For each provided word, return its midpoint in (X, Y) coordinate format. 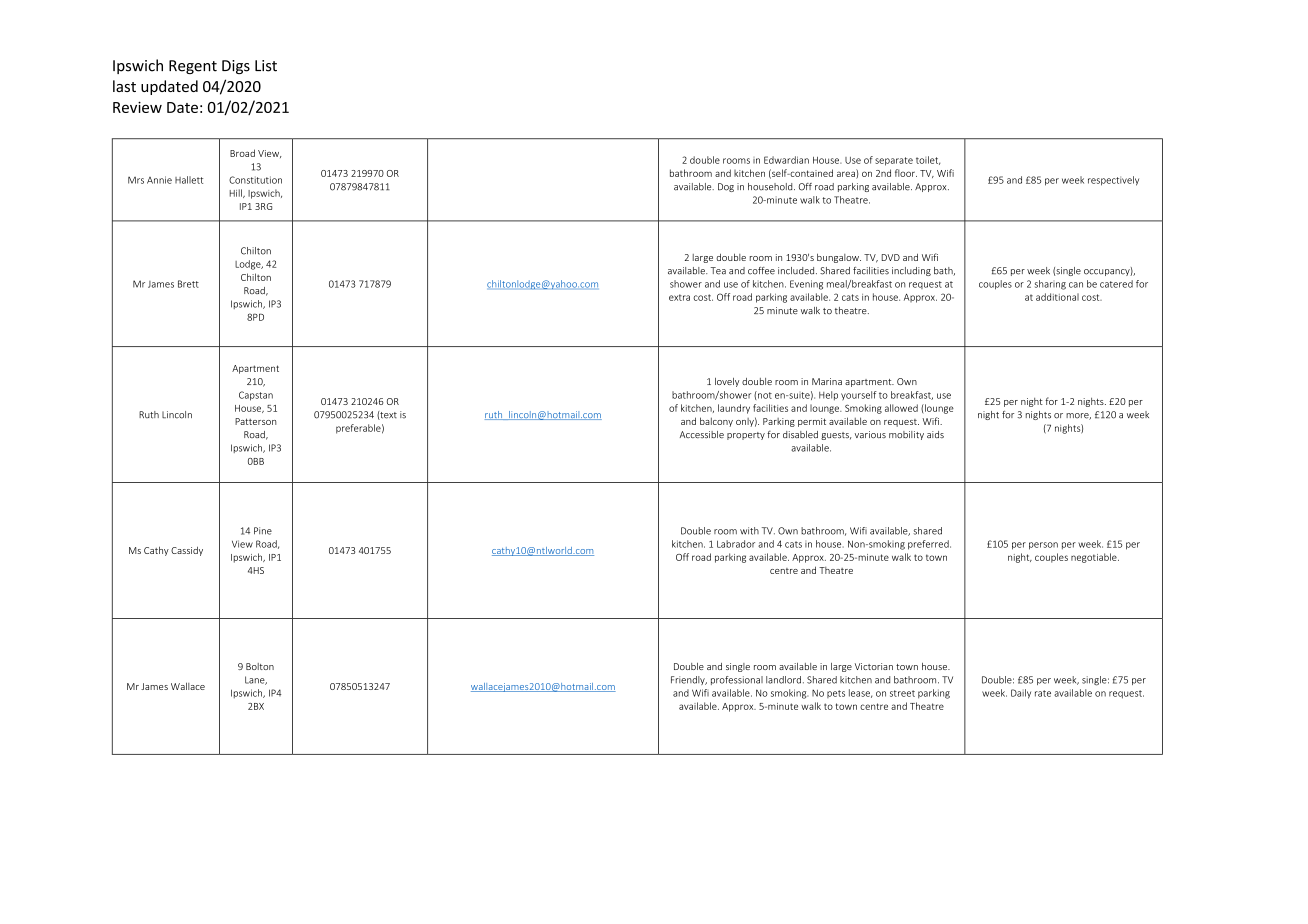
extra (679, 297)
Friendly (689, 680)
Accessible (702, 434)
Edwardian (786, 160)
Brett (188, 284)
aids (935, 434)
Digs (236, 67)
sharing (1050, 285)
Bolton (260, 666)
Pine (263, 531)
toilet (928, 160)
